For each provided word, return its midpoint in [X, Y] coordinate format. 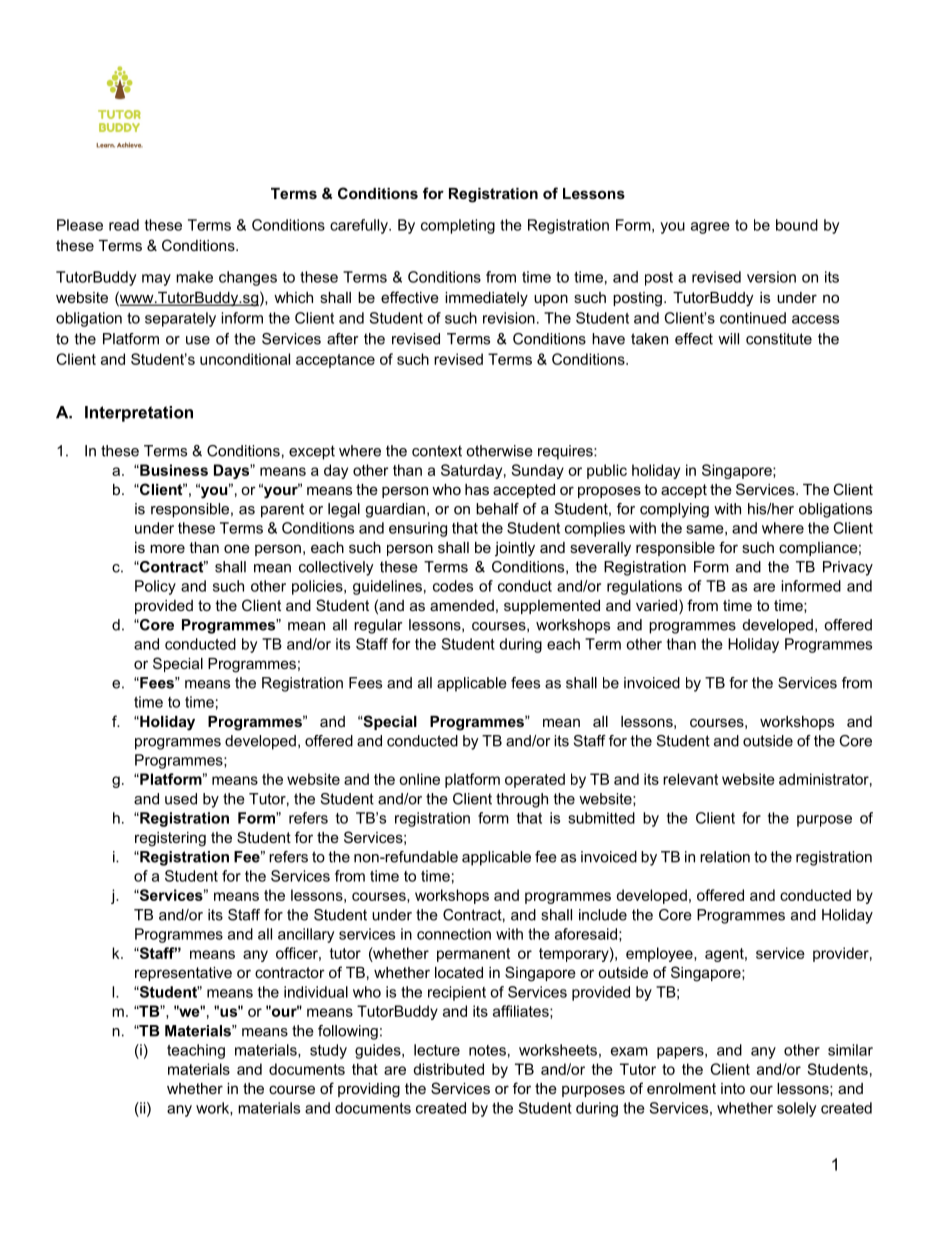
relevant [690, 779]
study [328, 1051]
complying [674, 510]
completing [458, 226]
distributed [448, 1069]
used [181, 799]
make [194, 277]
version [771, 277]
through [522, 800]
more [167, 548]
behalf [497, 509]
